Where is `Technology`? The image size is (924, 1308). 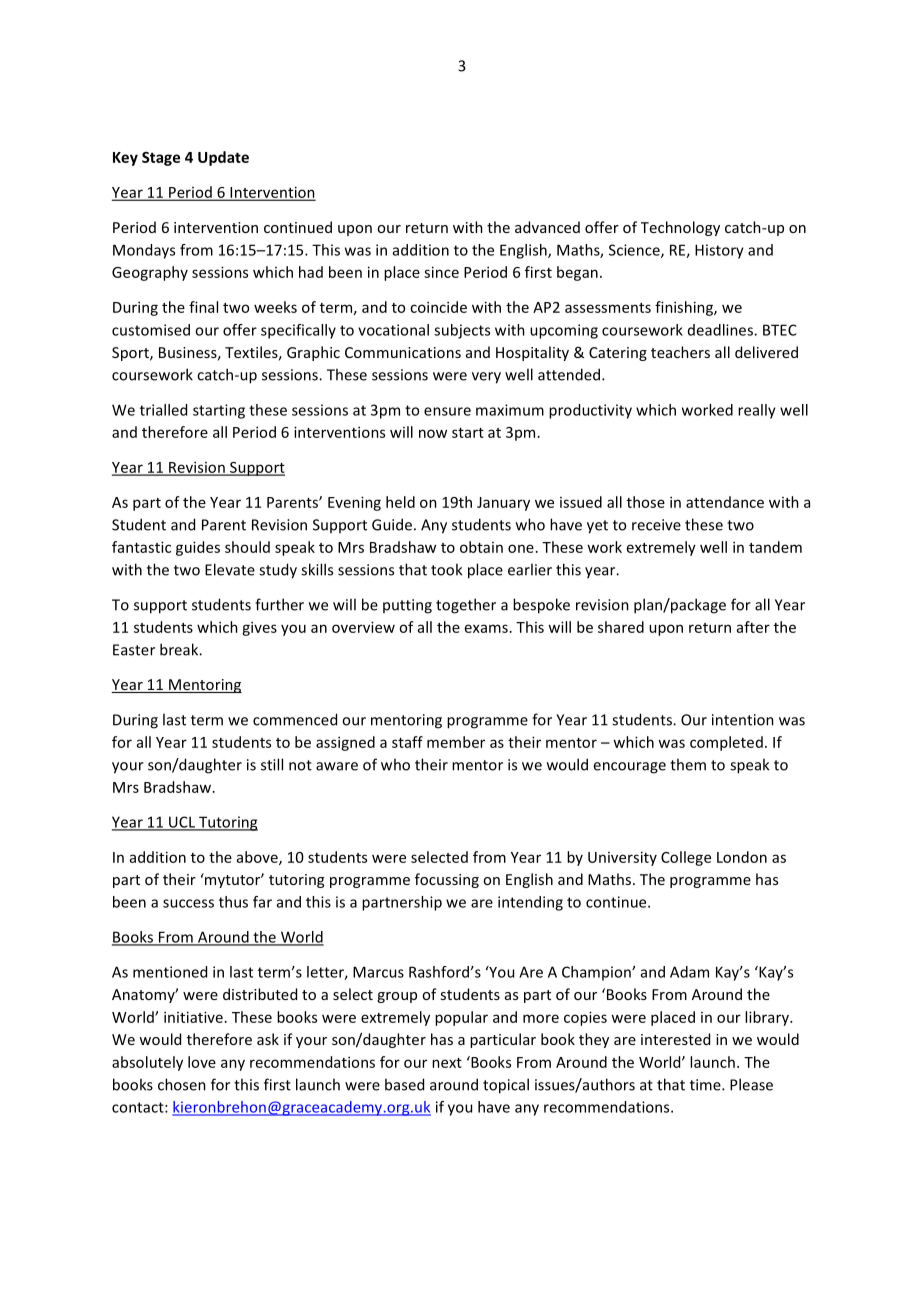
Technology is located at coordinates (680, 228).
